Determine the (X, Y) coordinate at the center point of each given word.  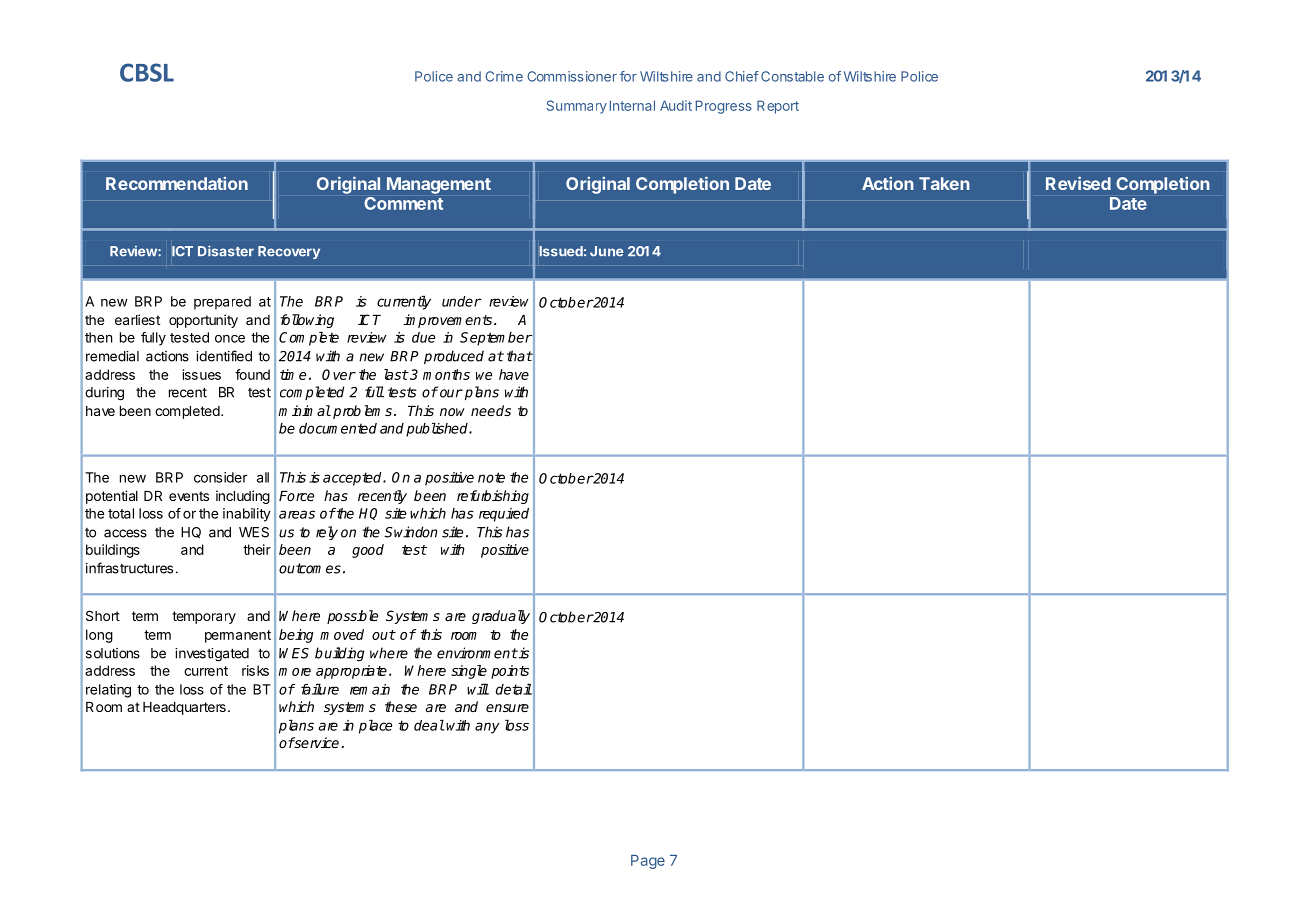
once (230, 339)
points (510, 672)
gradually (501, 617)
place (375, 727)
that (520, 356)
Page (648, 862)
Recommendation (177, 183)
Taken (944, 183)
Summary (577, 107)
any (487, 728)
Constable (792, 76)
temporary (204, 617)
